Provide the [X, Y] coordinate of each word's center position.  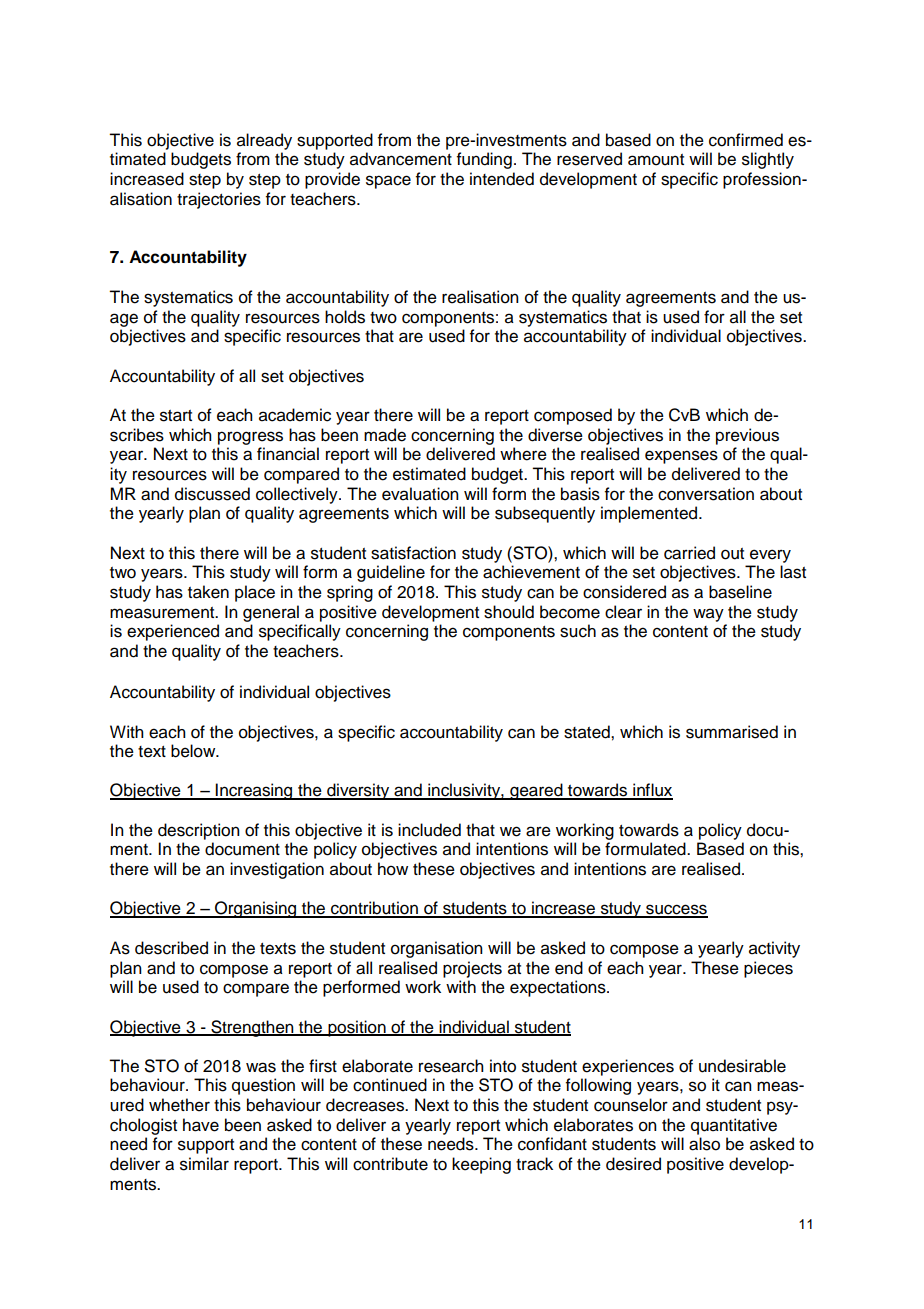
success [676, 910]
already [264, 141]
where [523, 454]
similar [204, 1164]
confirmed [746, 140]
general [271, 613]
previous [747, 436]
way [708, 615]
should [509, 612]
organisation [437, 949]
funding [484, 160]
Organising [256, 909]
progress [250, 438]
